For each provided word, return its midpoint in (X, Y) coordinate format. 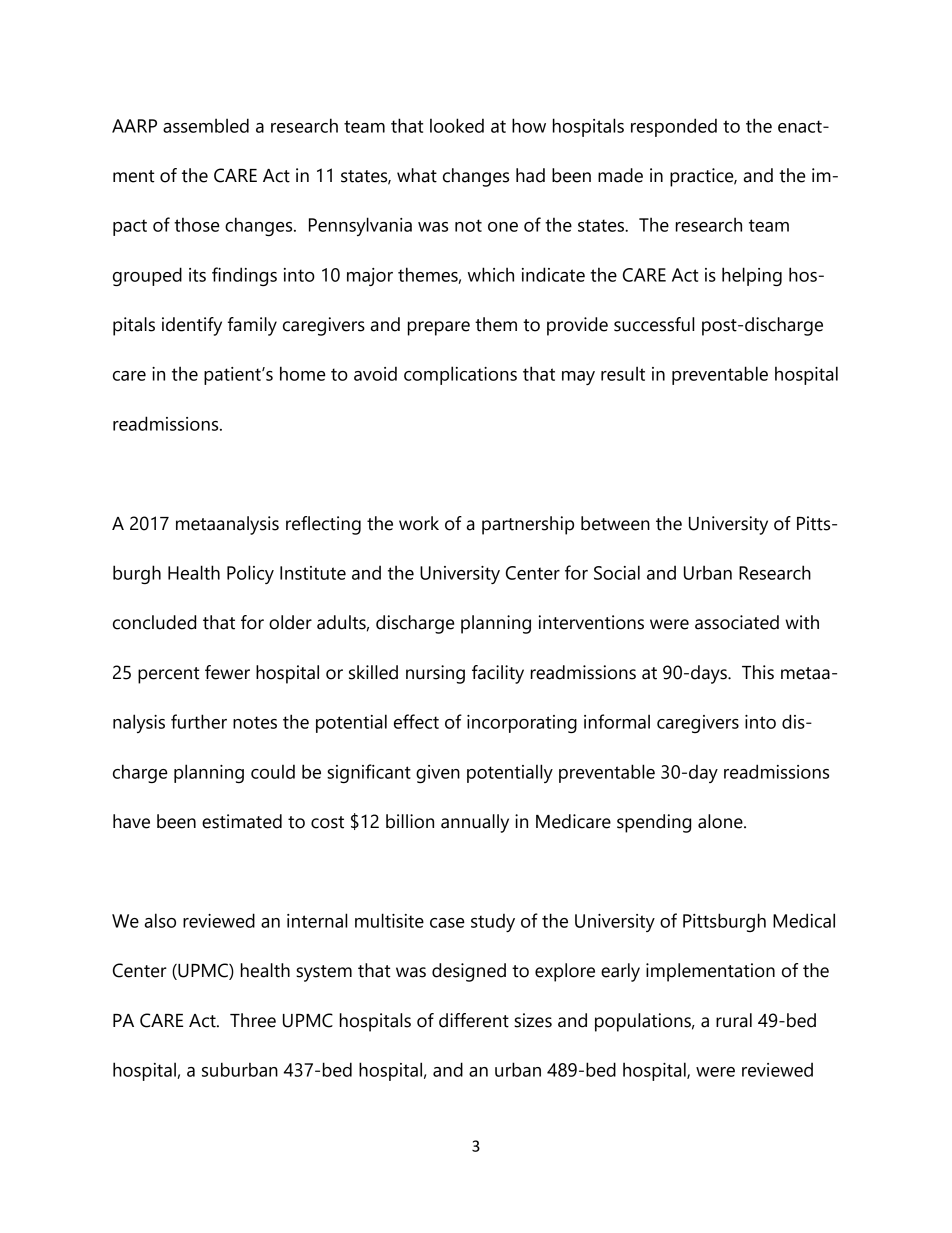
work (419, 523)
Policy (250, 574)
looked (457, 125)
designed (469, 972)
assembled (206, 125)
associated (737, 622)
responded (674, 127)
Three (253, 1020)
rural (734, 1020)
